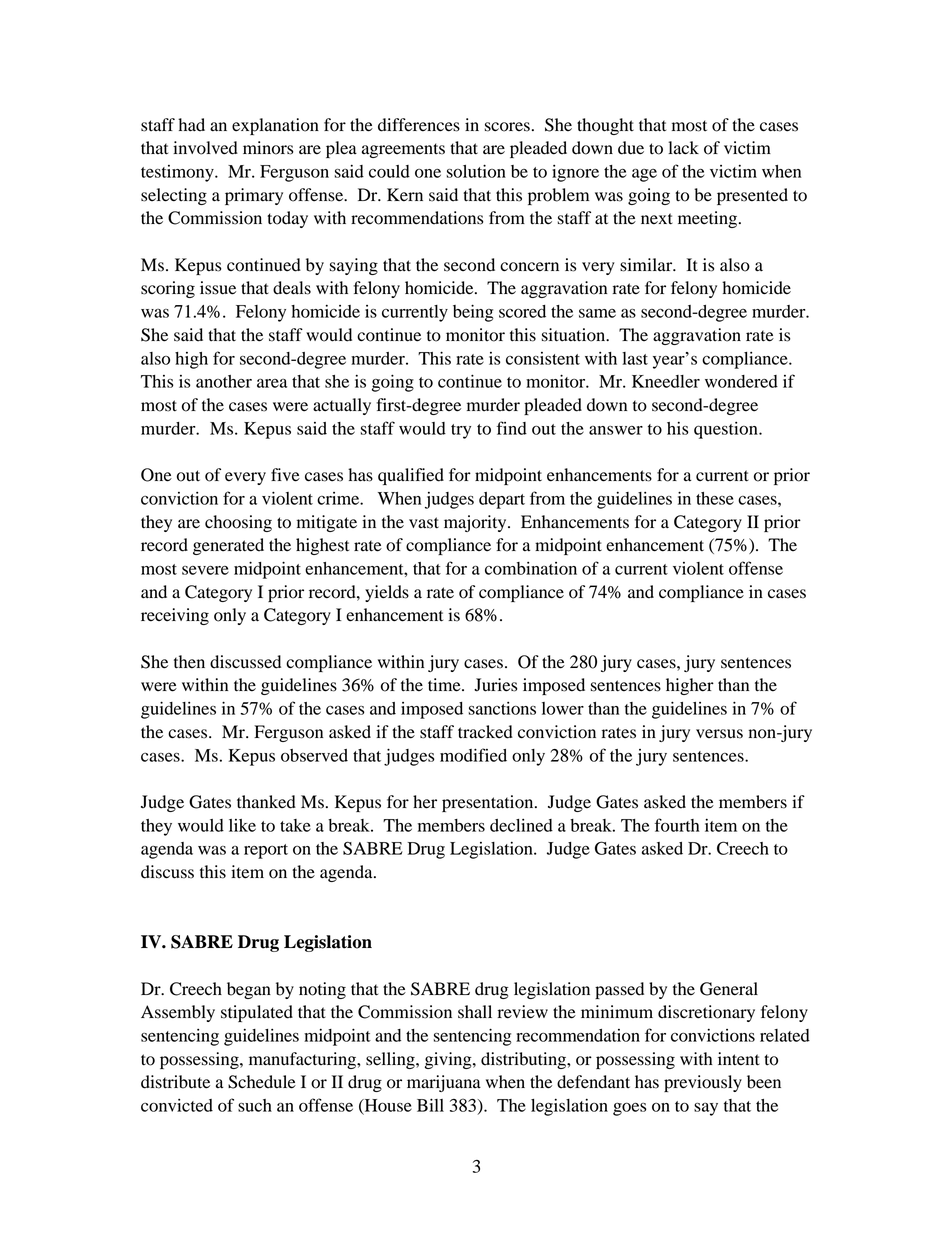  I want to click on lack, so click(683, 147).
